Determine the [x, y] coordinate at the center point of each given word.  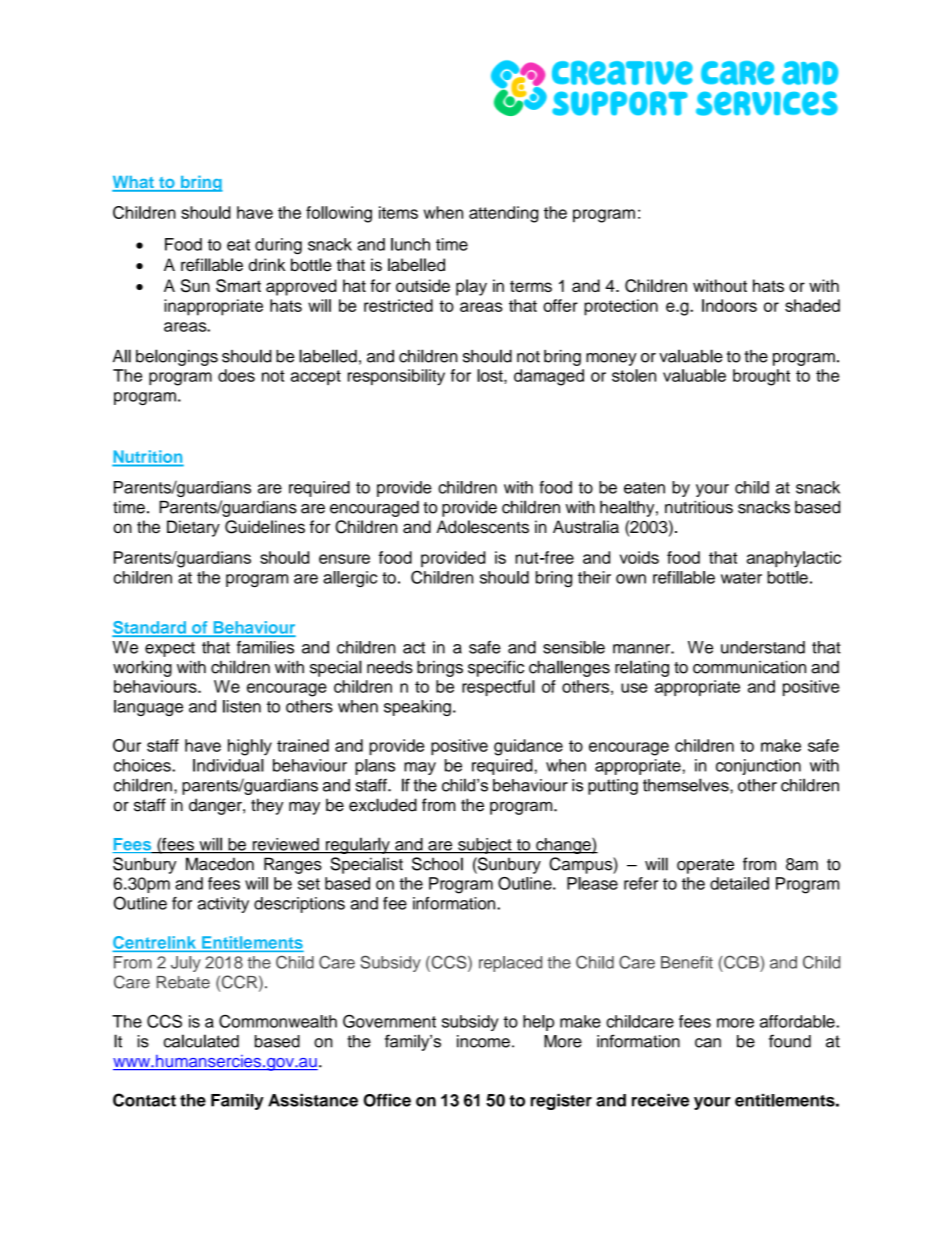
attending [503, 214]
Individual [228, 765]
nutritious [699, 507]
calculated [201, 1041]
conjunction [758, 767]
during [278, 246]
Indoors [729, 305]
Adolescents [482, 527]
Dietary [193, 528]
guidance [528, 747]
